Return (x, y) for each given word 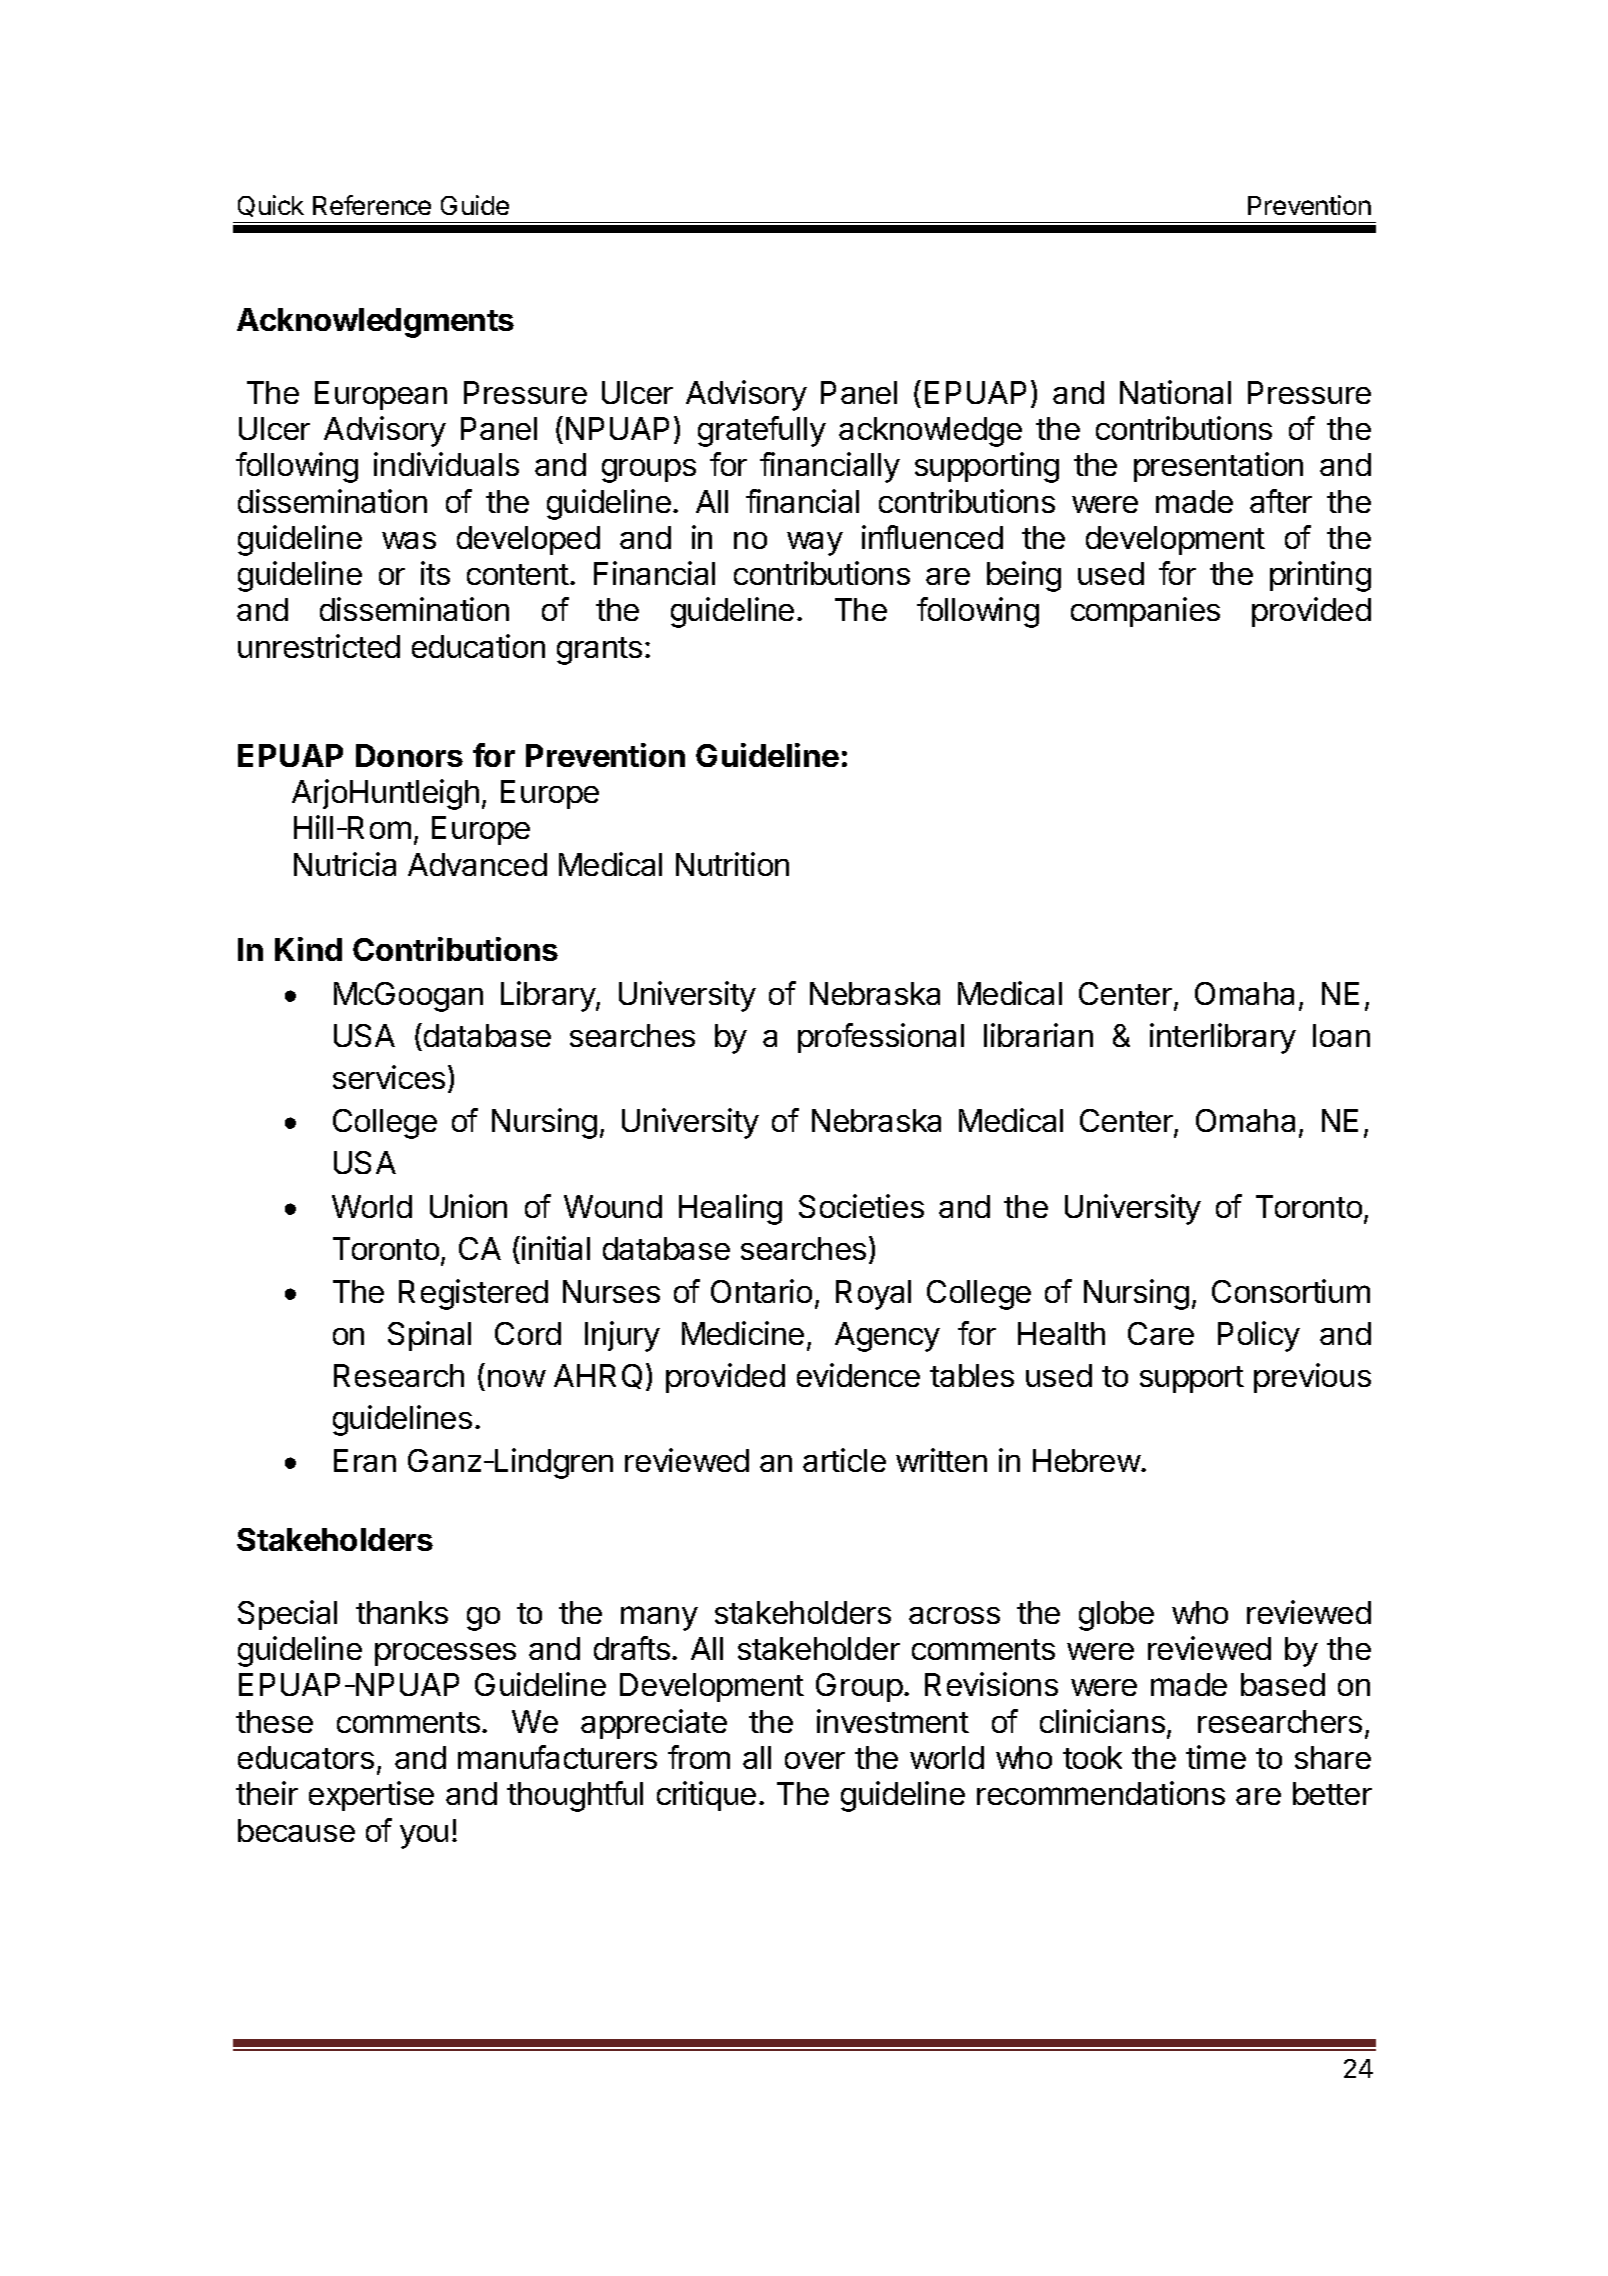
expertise (371, 1796)
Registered (473, 1294)
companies (1145, 612)
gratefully (762, 431)
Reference (372, 205)
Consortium (1291, 1291)
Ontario (761, 1291)
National (1175, 392)
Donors (409, 755)
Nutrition (732, 864)
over (815, 1760)
